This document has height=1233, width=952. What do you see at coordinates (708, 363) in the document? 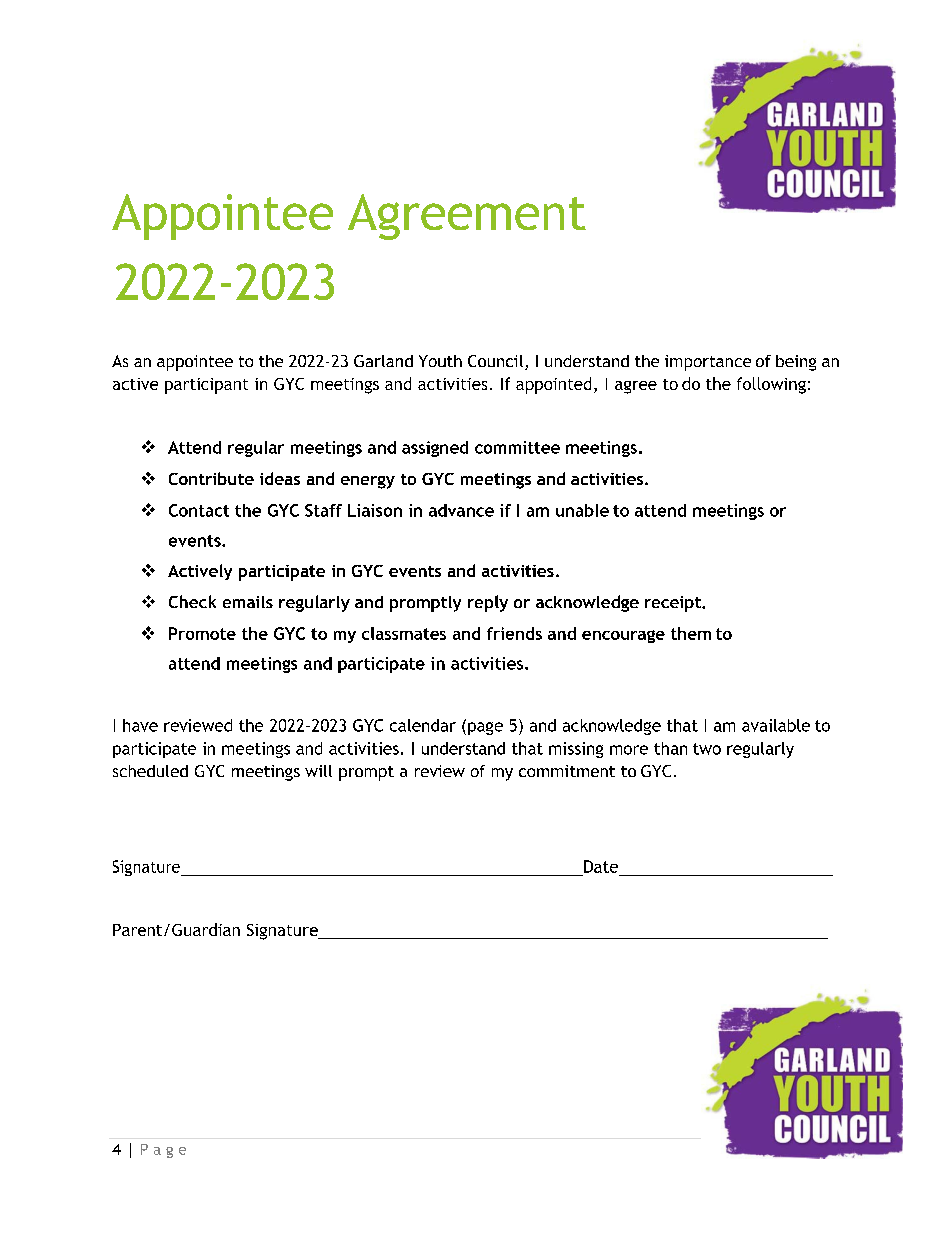
I see `importance` at bounding box center [708, 363].
